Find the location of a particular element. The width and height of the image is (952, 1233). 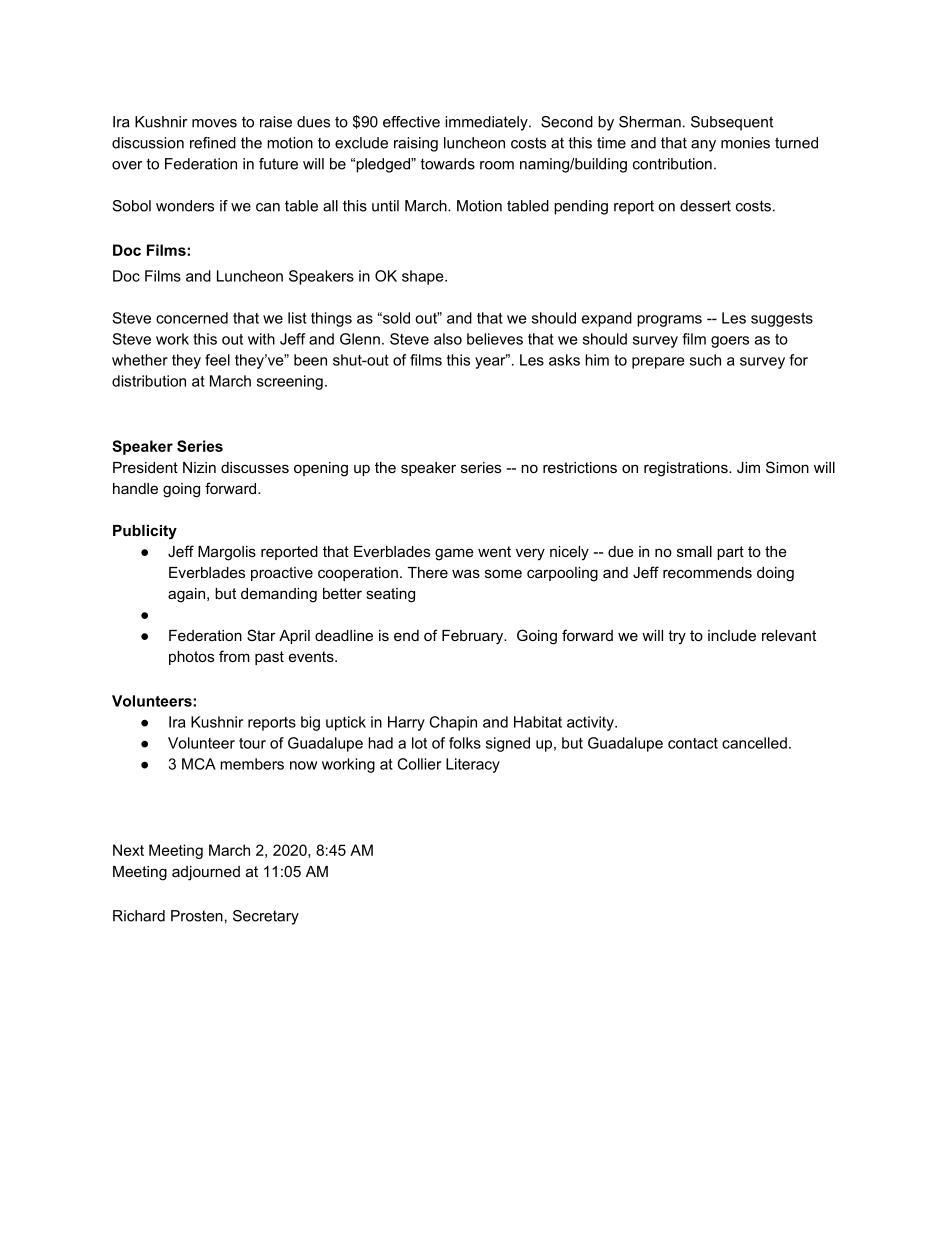

concerned is located at coordinates (192, 318).
